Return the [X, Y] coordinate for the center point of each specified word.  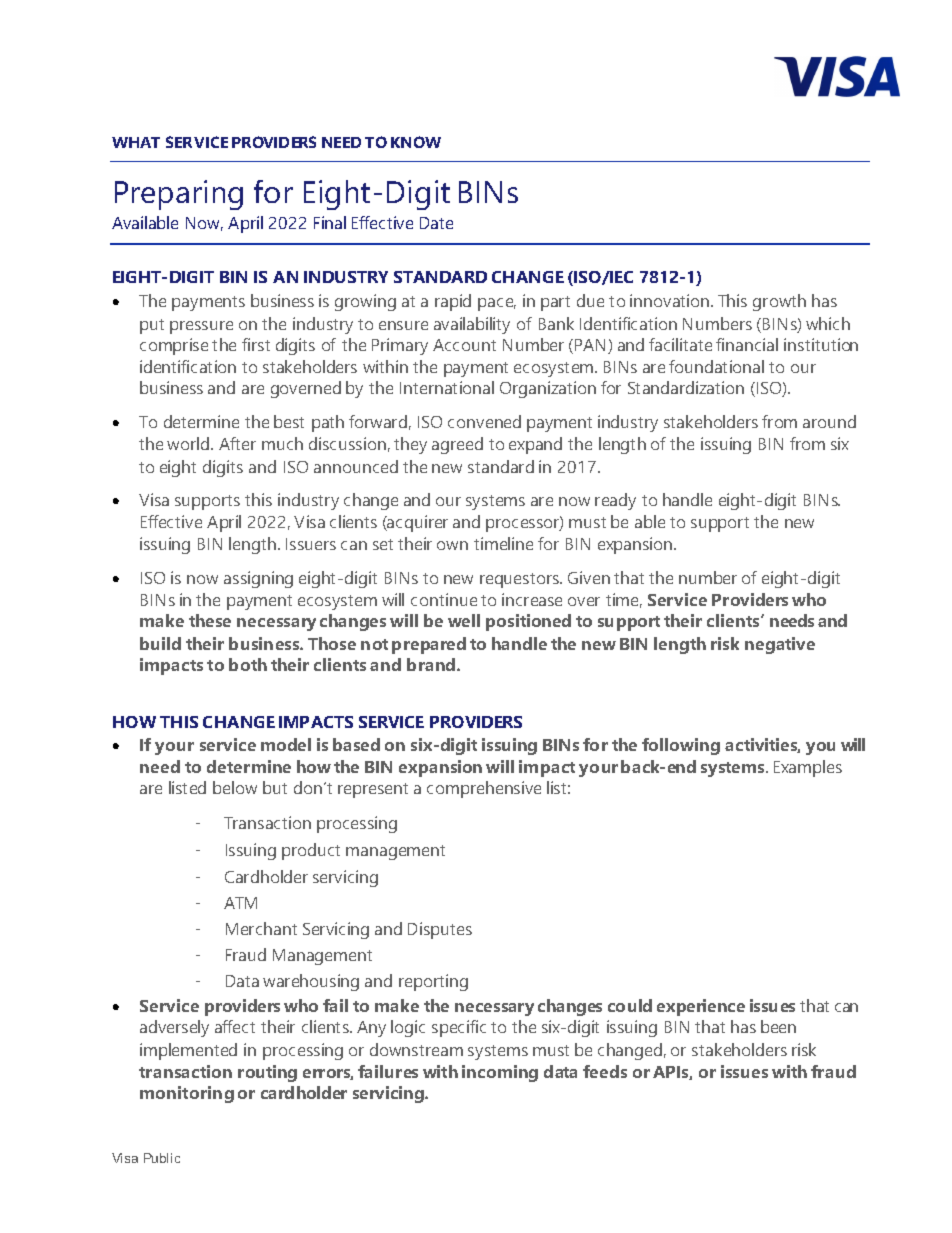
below [235, 787]
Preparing [179, 195]
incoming [500, 1073]
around [829, 421]
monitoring [187, 1094]
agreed [457, 445]
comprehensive [484, 789]
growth [779, 302]
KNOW [416, 142]
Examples [808, 768]
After [237, 443]
